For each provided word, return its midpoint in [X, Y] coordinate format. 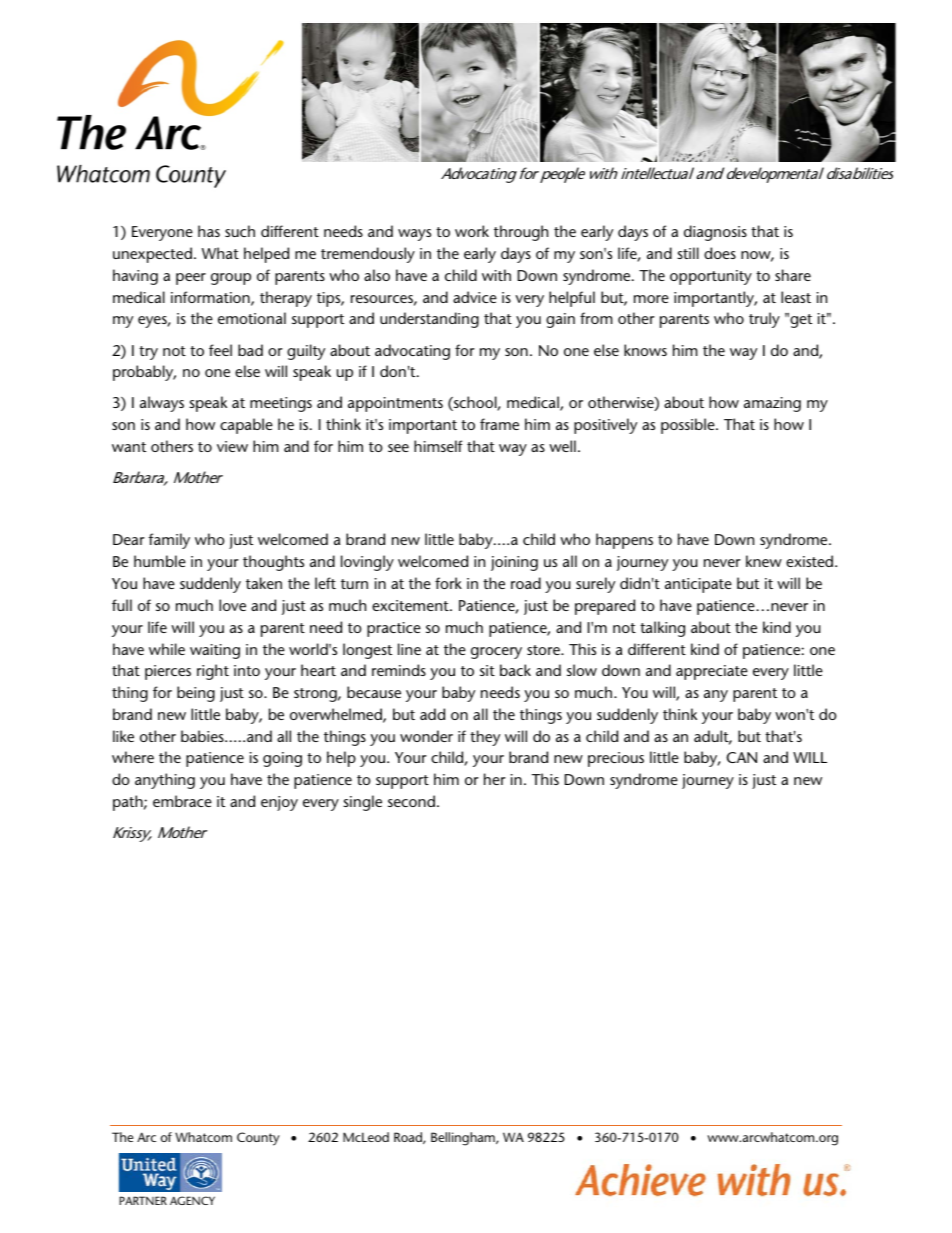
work [472, 231]
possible [689, 426]
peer [191, 279]
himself [438, 446]
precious [616, 759]
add [432, 714]
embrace [182, 801]
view [232, 446]
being [196, 694]
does [720, 253]
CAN [741, 757]
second [411, 801]
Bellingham [464, 1139]
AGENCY [192, 1200]
